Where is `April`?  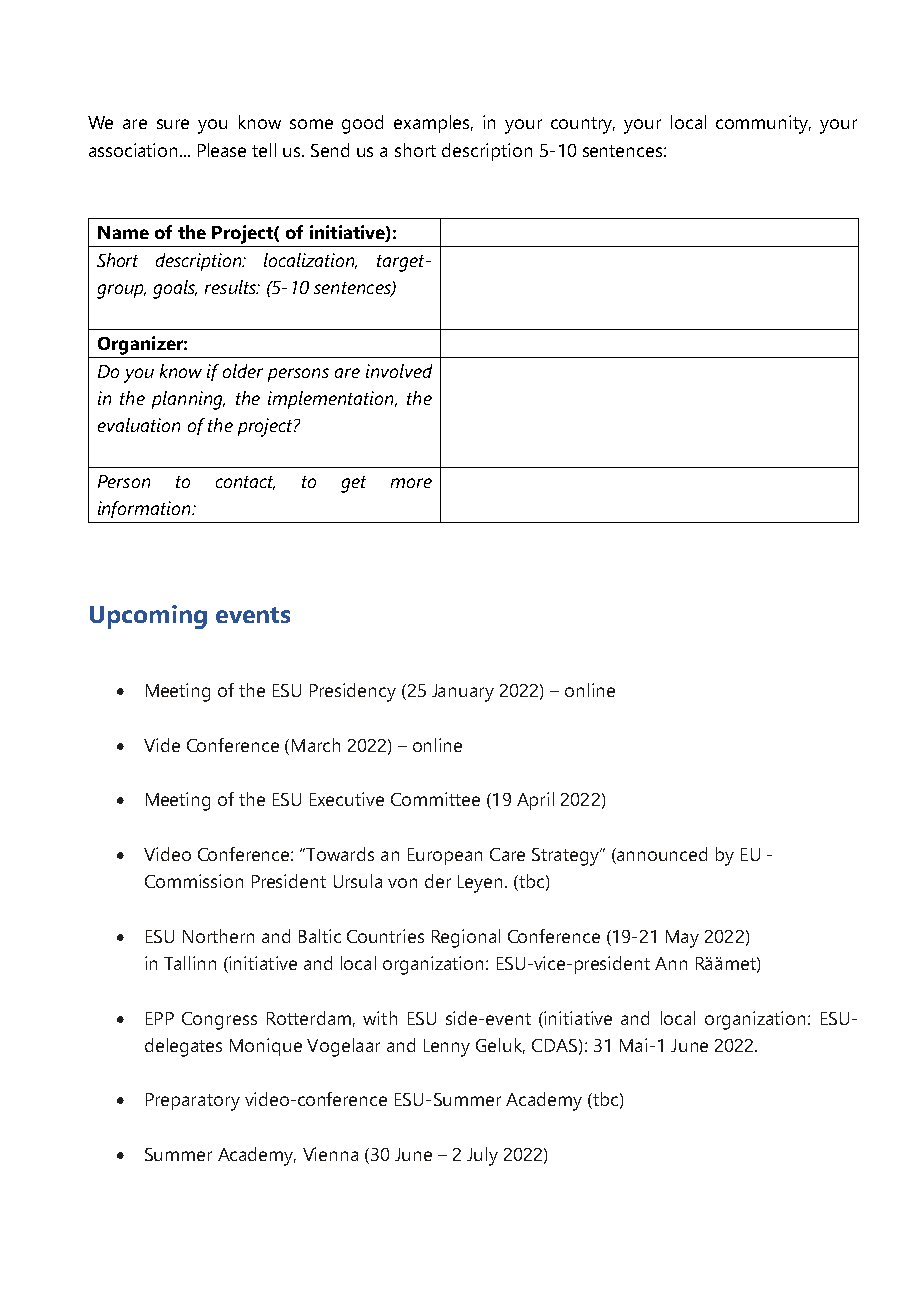 April is located at coordinates (535, 801).
